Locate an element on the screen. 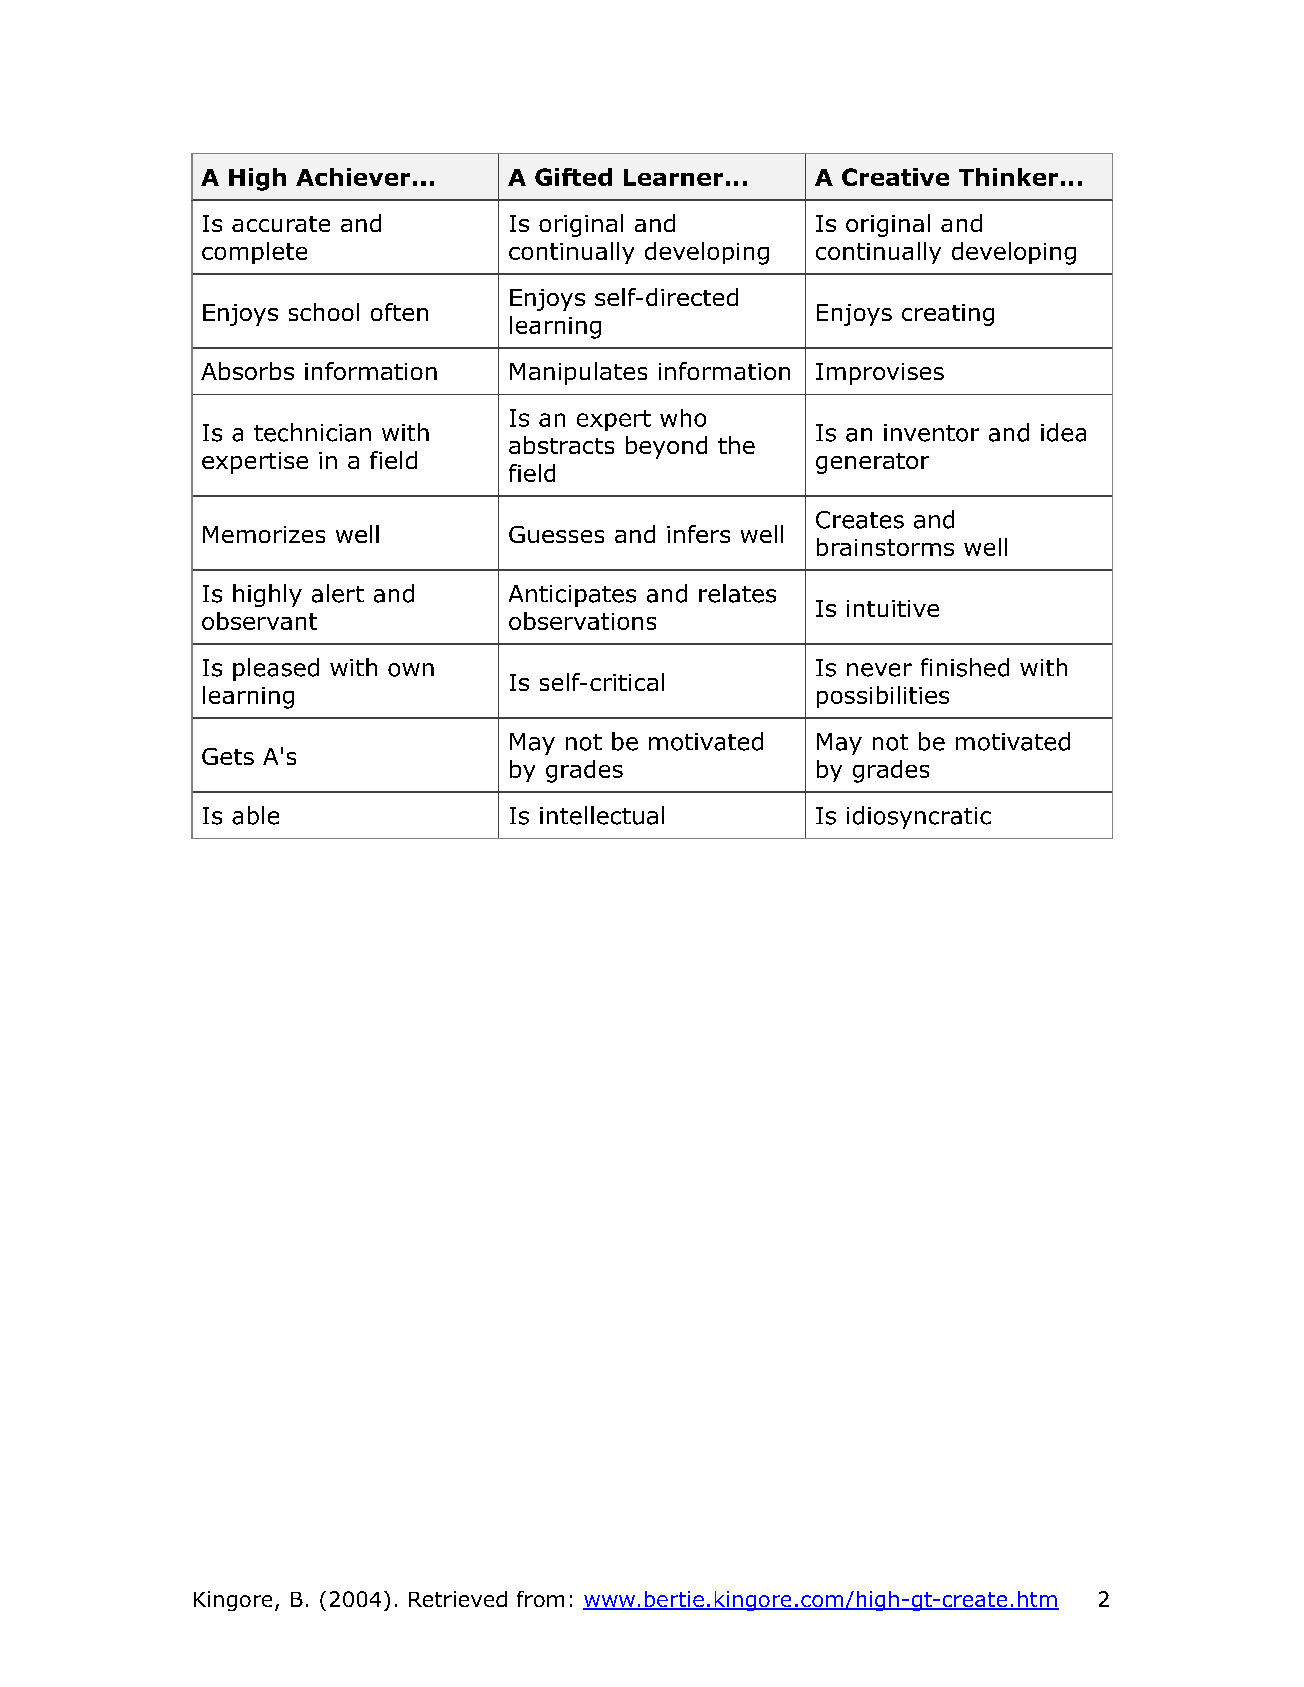 The height and width of the screenshot is (1687, 1304). able is located at coordinates (255, 815).
